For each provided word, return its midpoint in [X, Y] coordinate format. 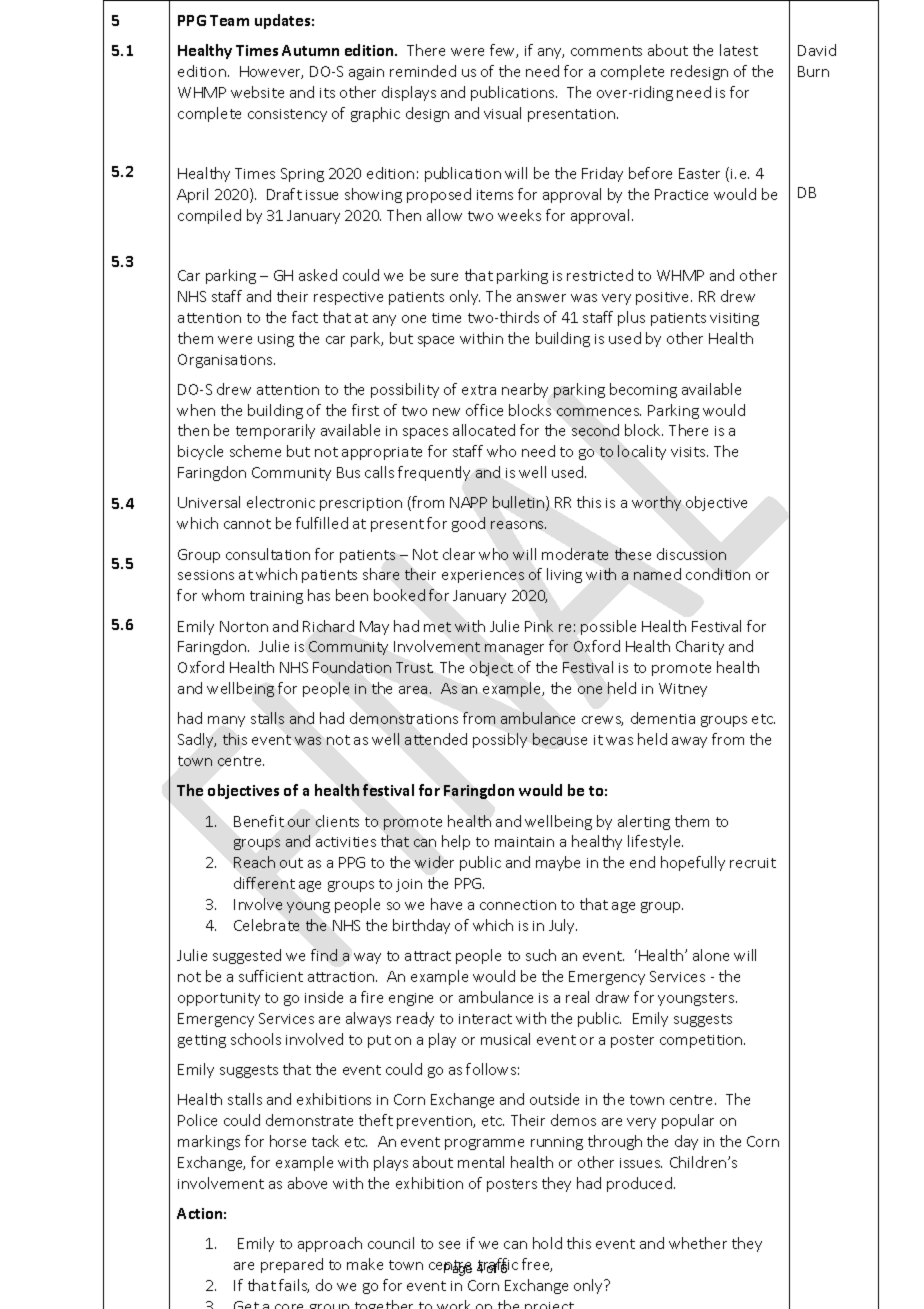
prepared [292, 1265]
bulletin [520, 503]
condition [718, 574]
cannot [247, 524]
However [271, 72]
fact [305, 317]
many [226, 721]
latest [739, 50]
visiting [734, 319]
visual [502, 113]
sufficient [271, 976]
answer [541, 298]
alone [711, 955]
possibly [500, 740]
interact [485, 1019]
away [689, 742]
